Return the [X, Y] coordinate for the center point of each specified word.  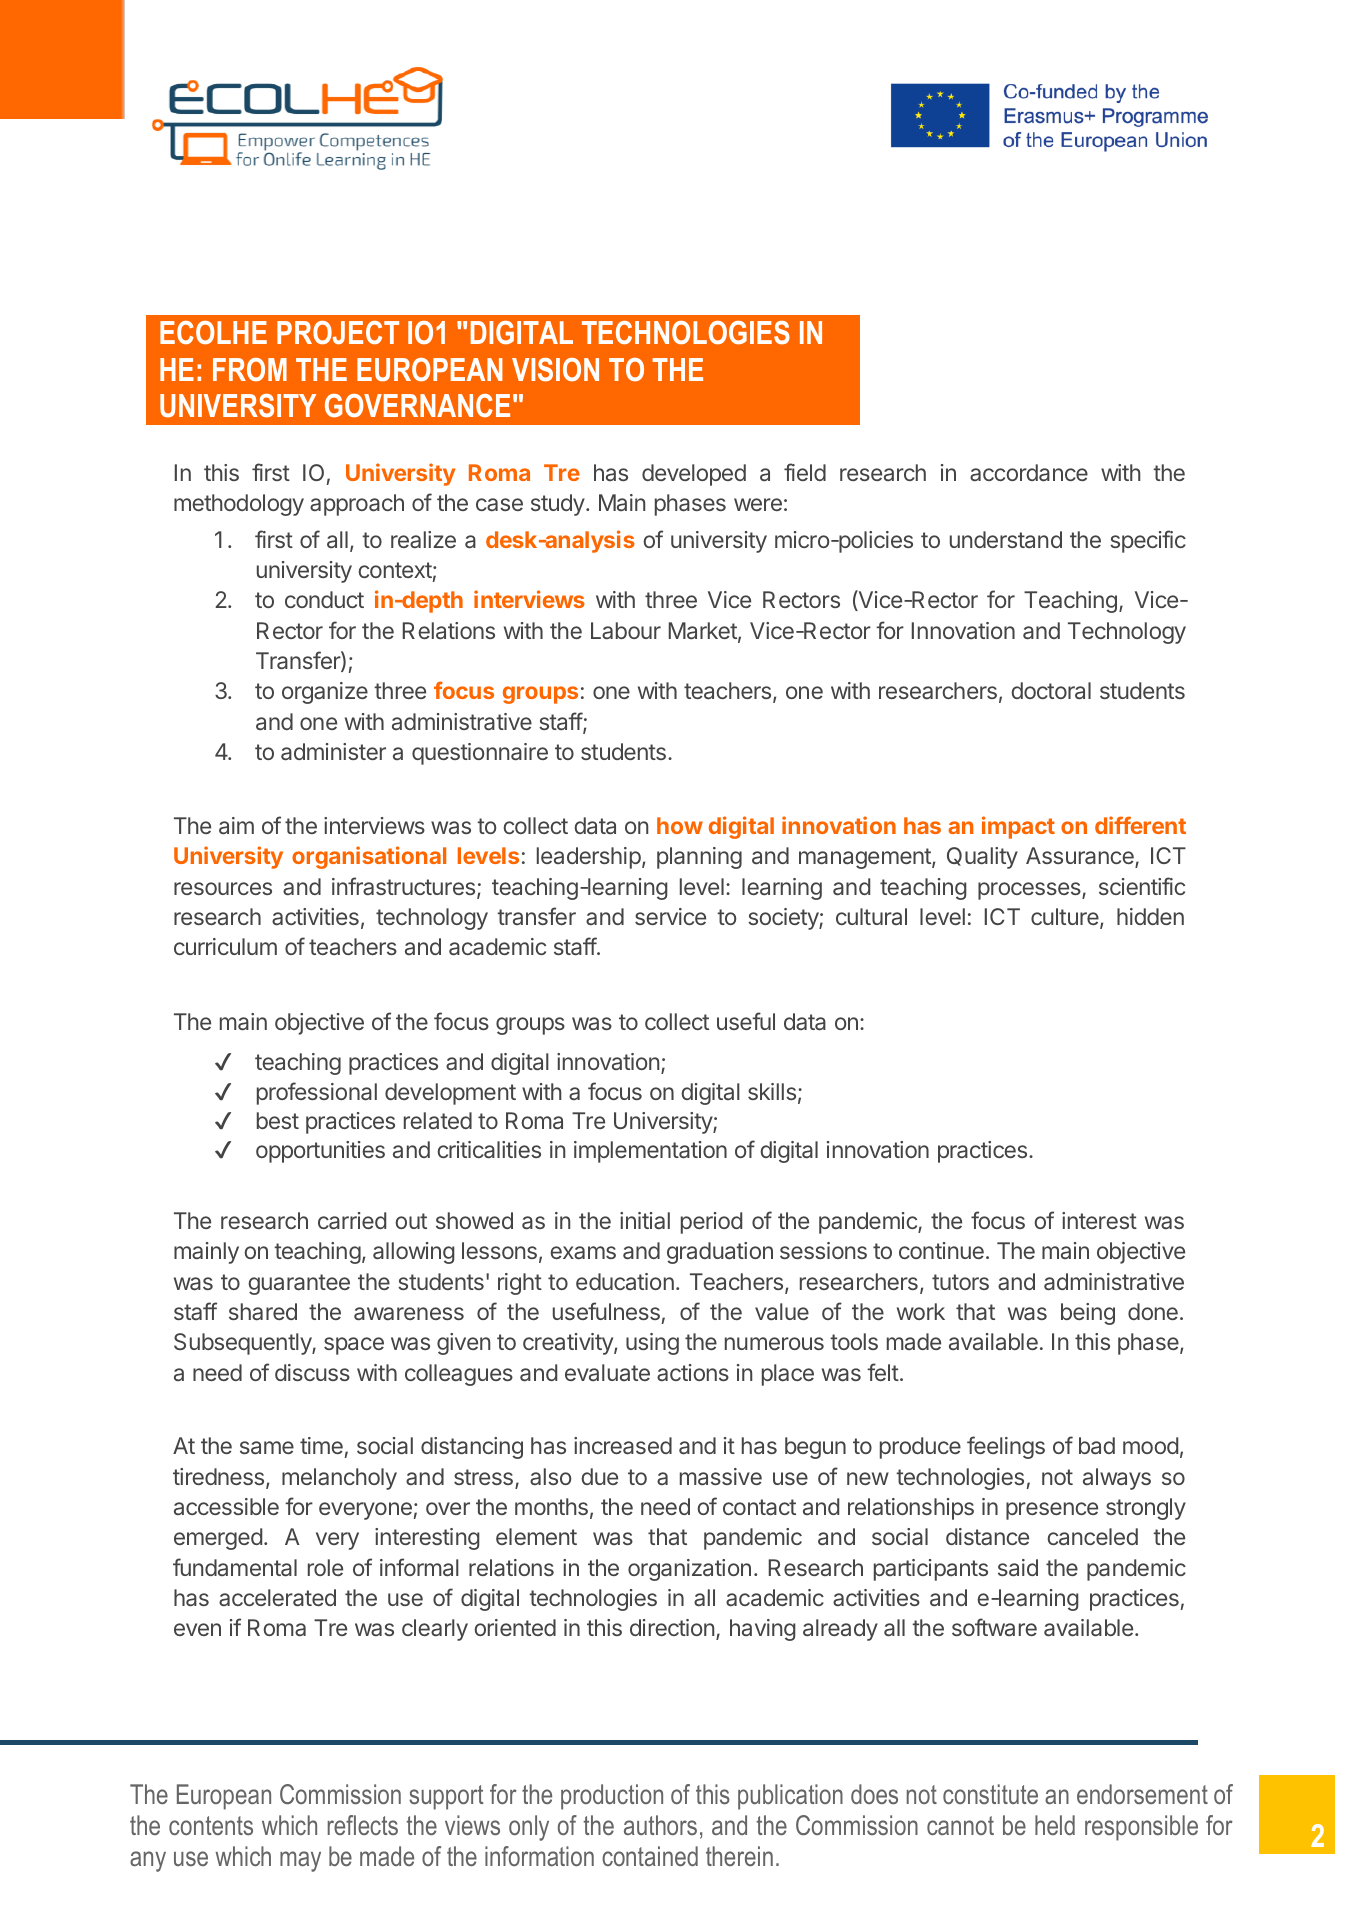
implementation [650, 1152]
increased [623, 1445]
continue [941, 1250]
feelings [1006, 1447]
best [278, 1120]
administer [333, 751]
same [267, 1447]
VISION [555, 370]
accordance [1029, 472]
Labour [626, 630]
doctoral [1051, 690]
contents [211, 1825]
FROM [250, 369]
